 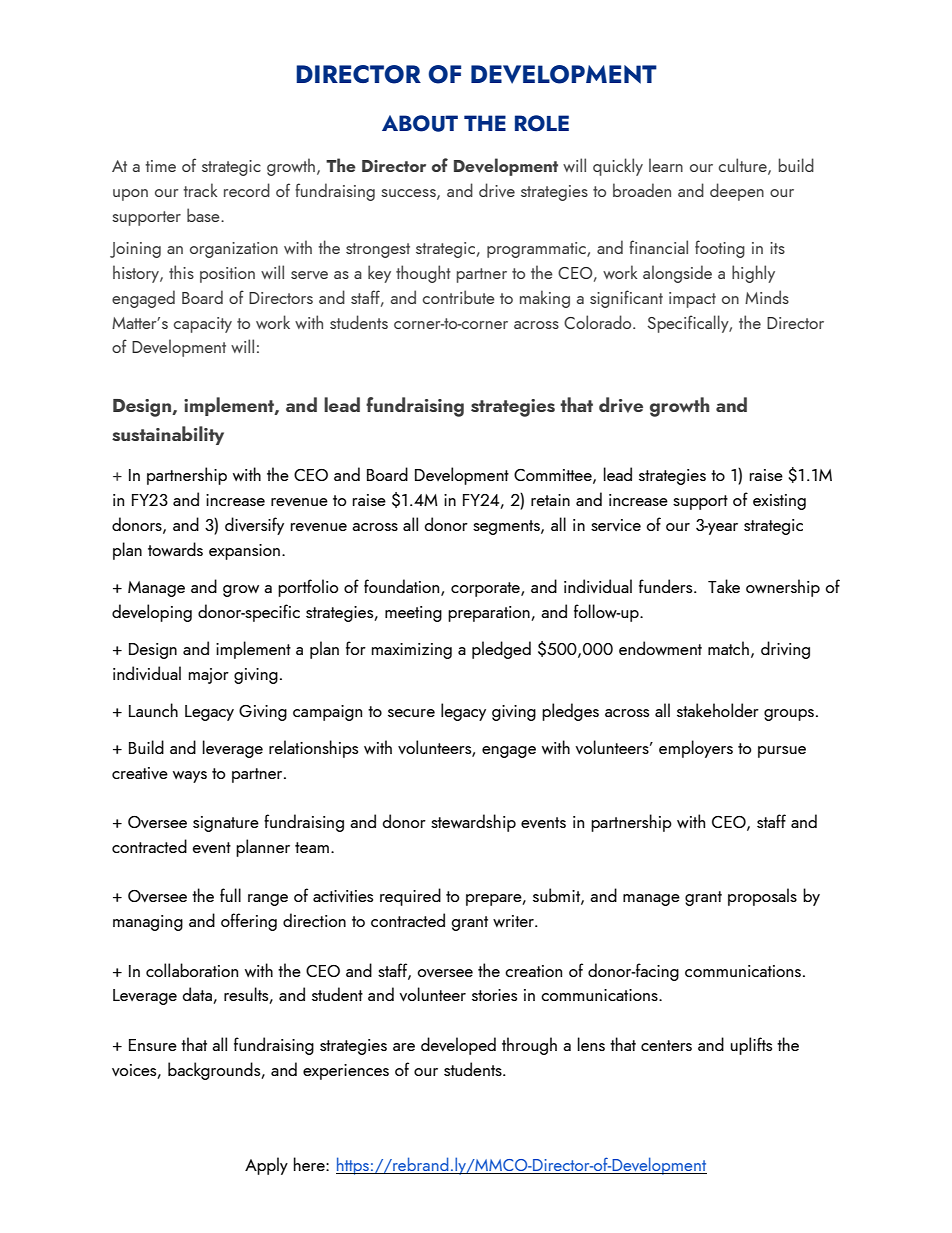 I want to click on Apply, so click(x=266, y=1166).
